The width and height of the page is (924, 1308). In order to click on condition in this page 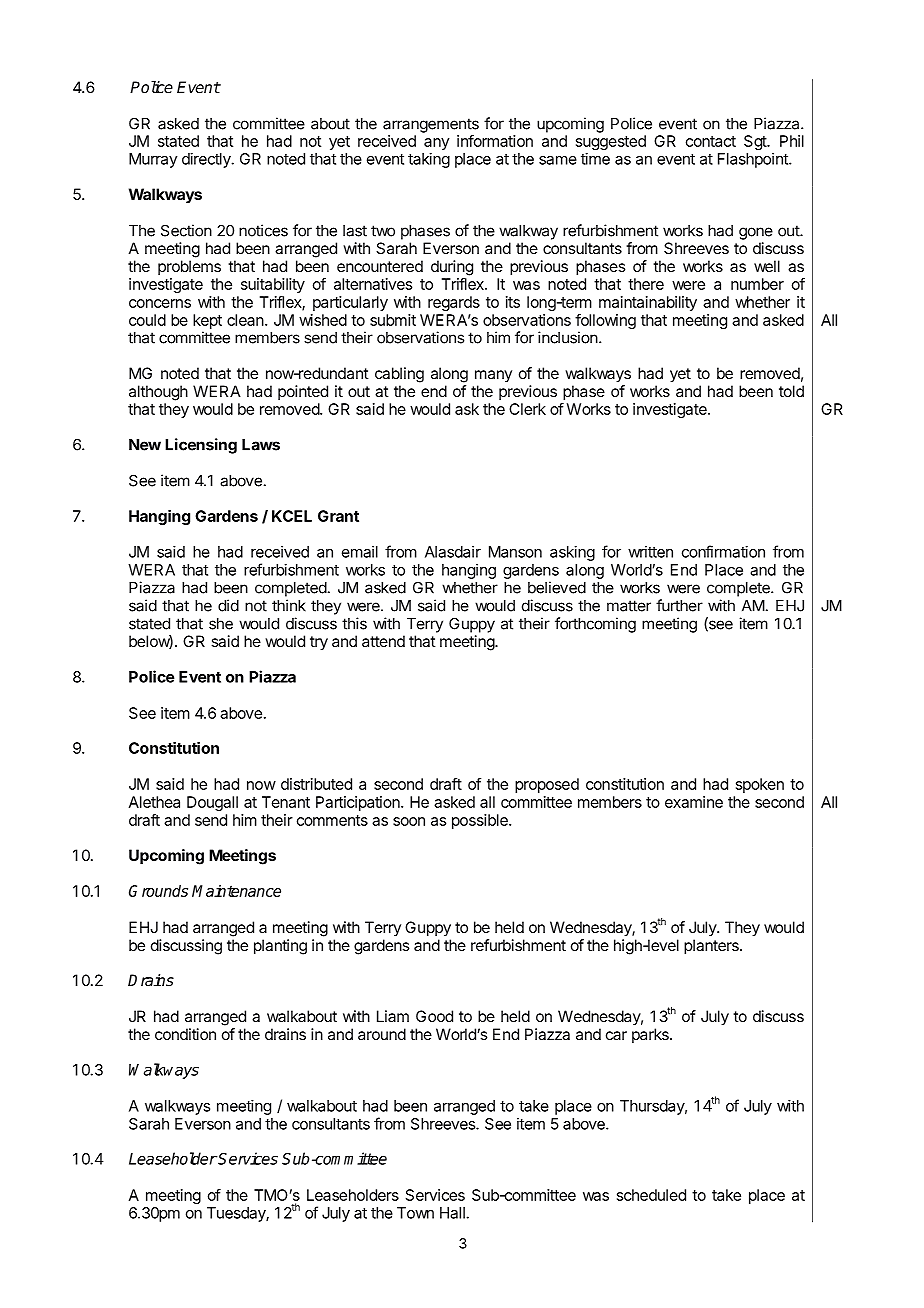, I will do `click(185, 1034)`.
